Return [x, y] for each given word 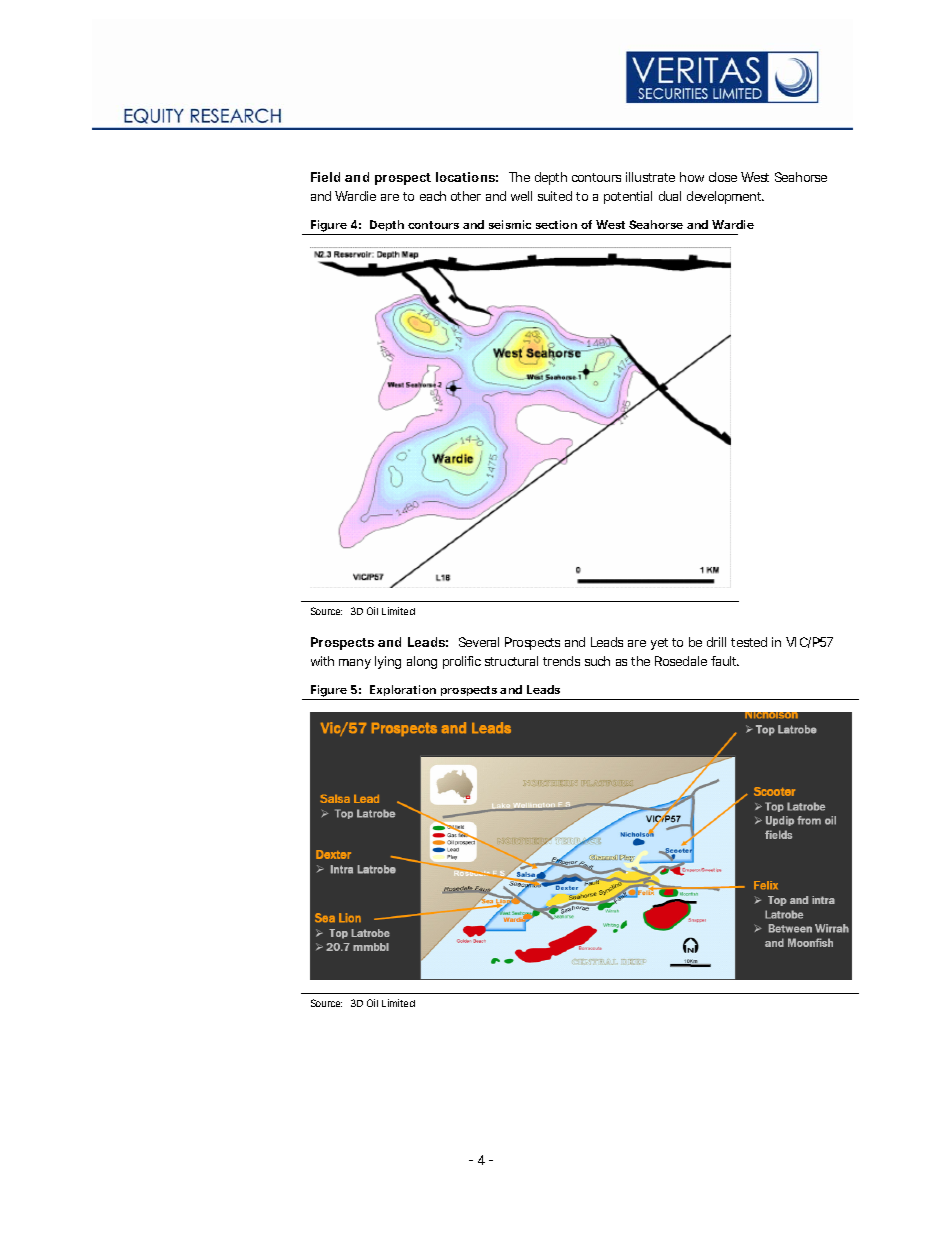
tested [749, 642]
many [355, 664]
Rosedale [681, 661]
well [521, 196]
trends [561, 661]
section [556, 224]
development [725, 197]
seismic [510, 224]
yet [659, 644]
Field [325, 177]
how [692, 177]
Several [479, 642]
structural [511, 661]
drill [716, 642]
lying [388, 662]
